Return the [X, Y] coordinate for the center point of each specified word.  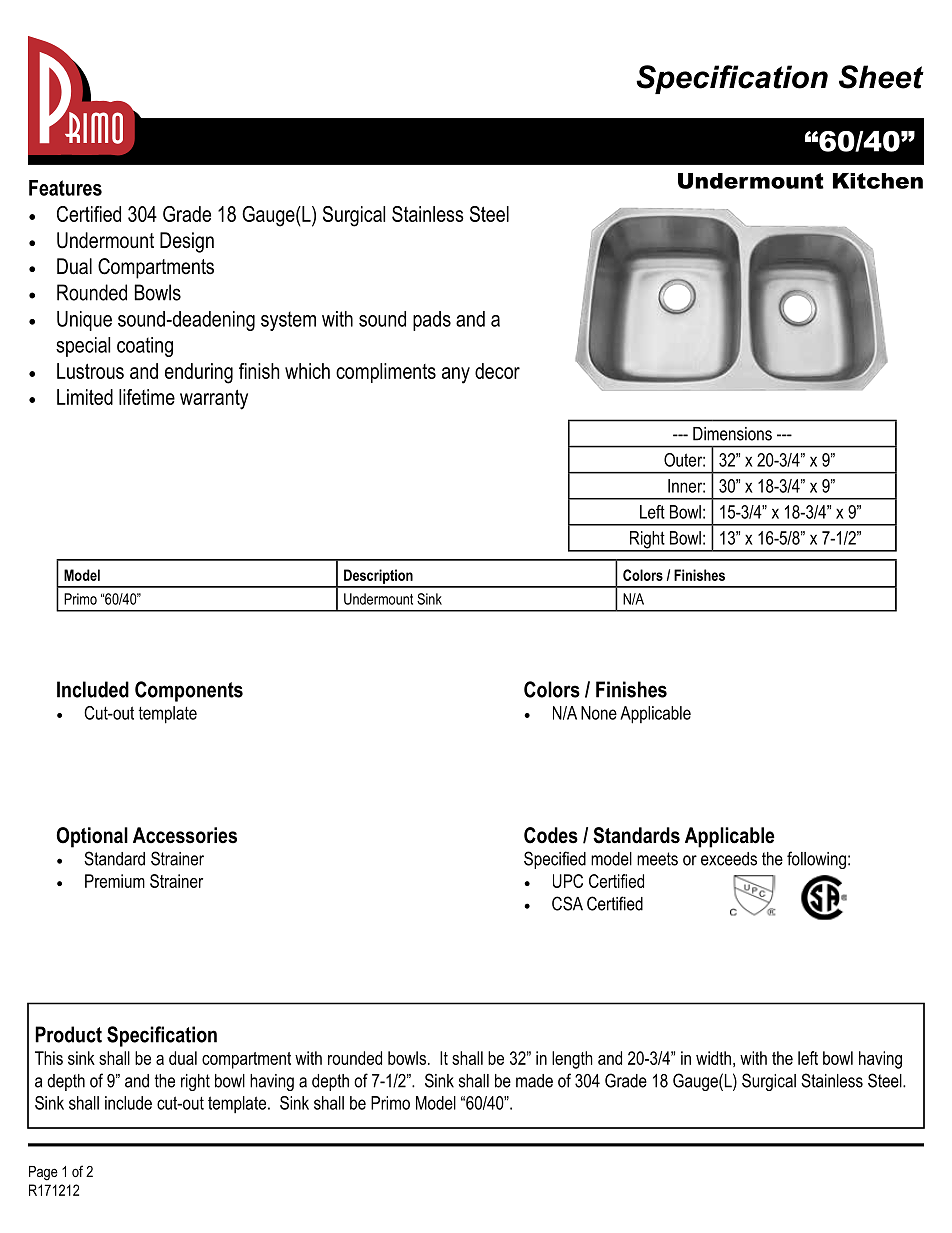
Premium [115, 881]
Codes [551, 835]
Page [43, 1173]
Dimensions [732, 434]
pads [432, 321]
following [816, 860]
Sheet [881, 77]
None [599, 713]
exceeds [729, 859]
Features [65, 188]
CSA [567, 903]
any [456, 375]
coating [145, 347]
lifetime [147, 397]
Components [189, 691]
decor [497, 371]
